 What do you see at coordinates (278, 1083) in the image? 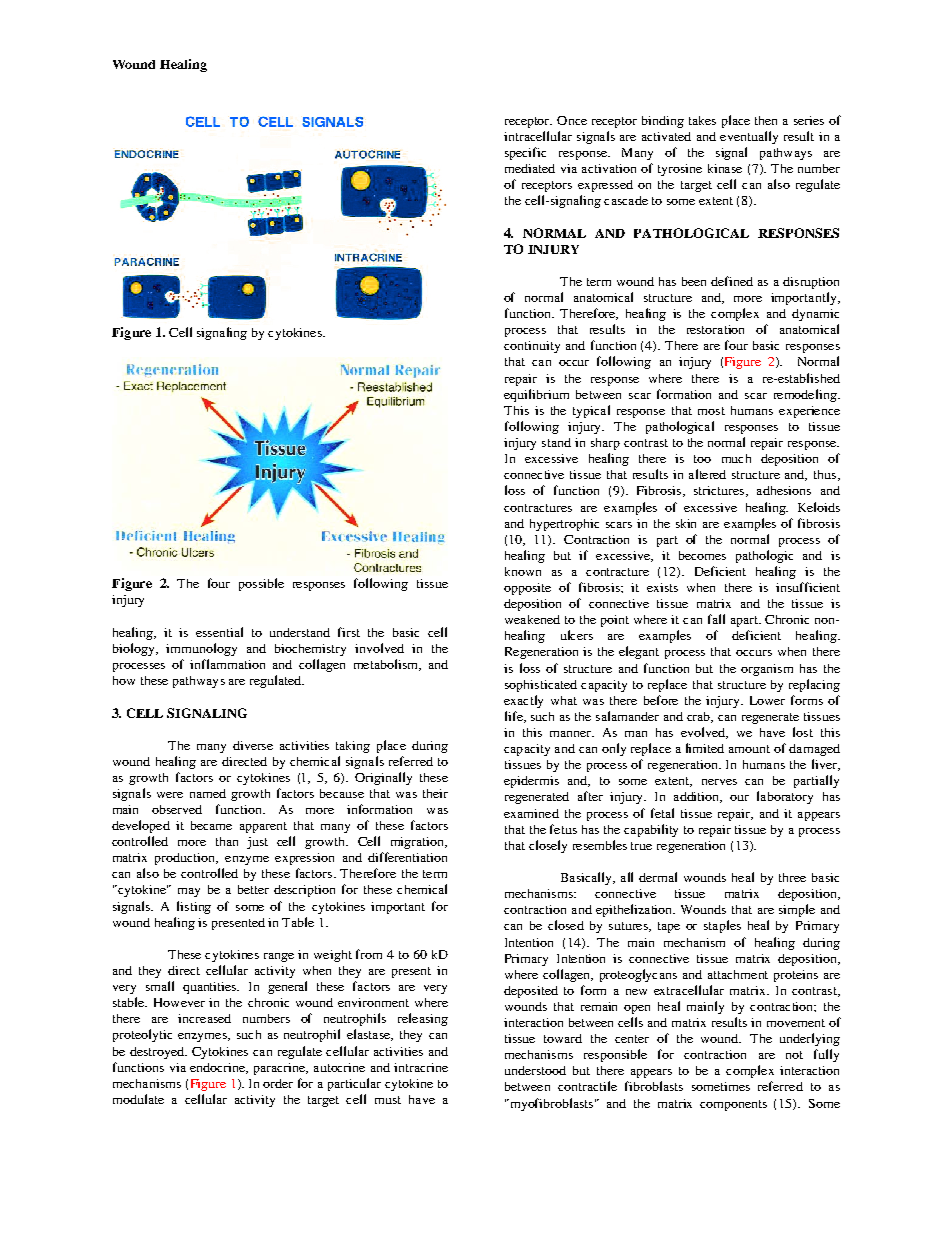
I see `order` at bounding box center [278, 1083].
